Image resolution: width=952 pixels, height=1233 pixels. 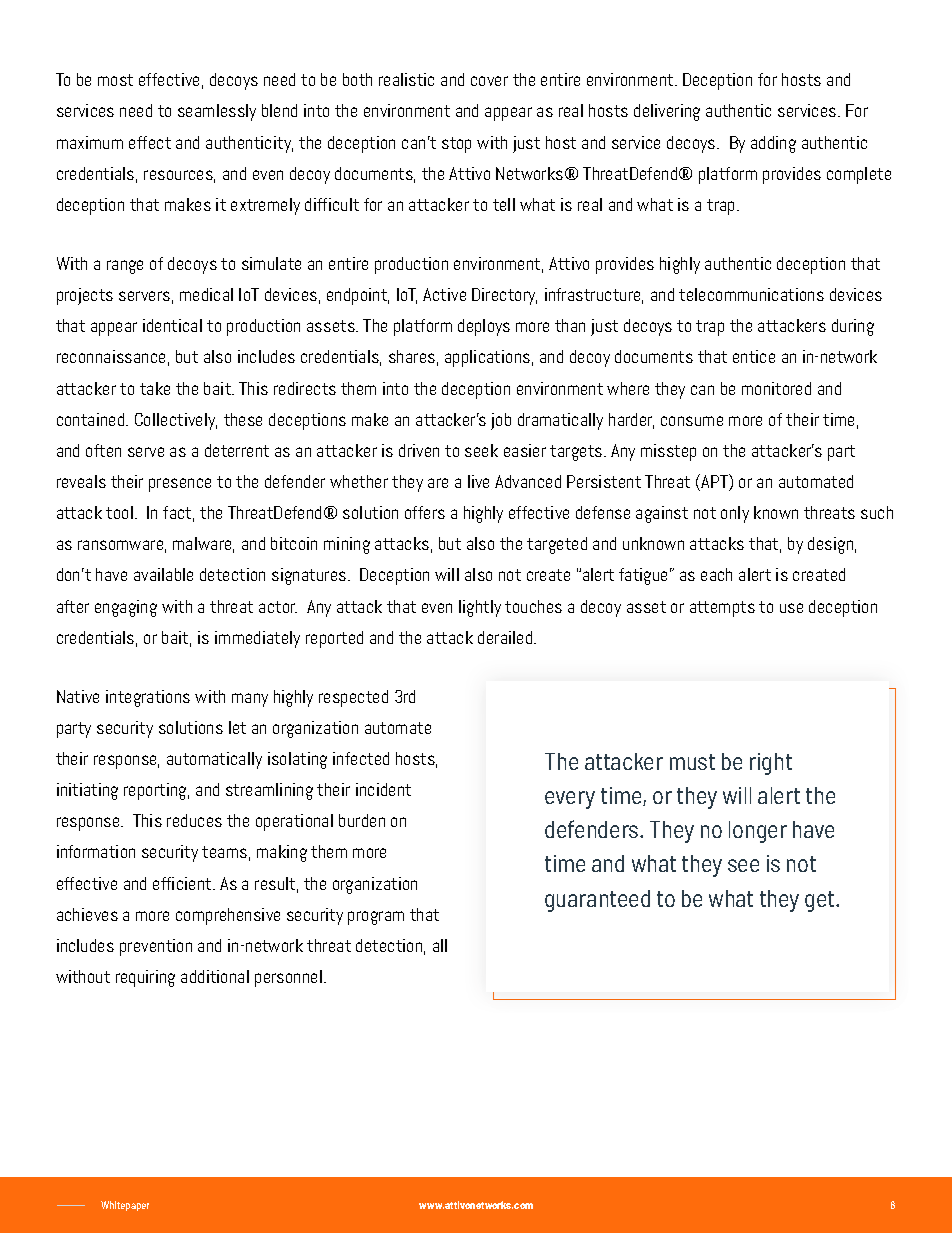 What do you see at coordinates (125, 1206) in the screenshot?
I see `Whitepaper` at bounding box center [125, 1206].
